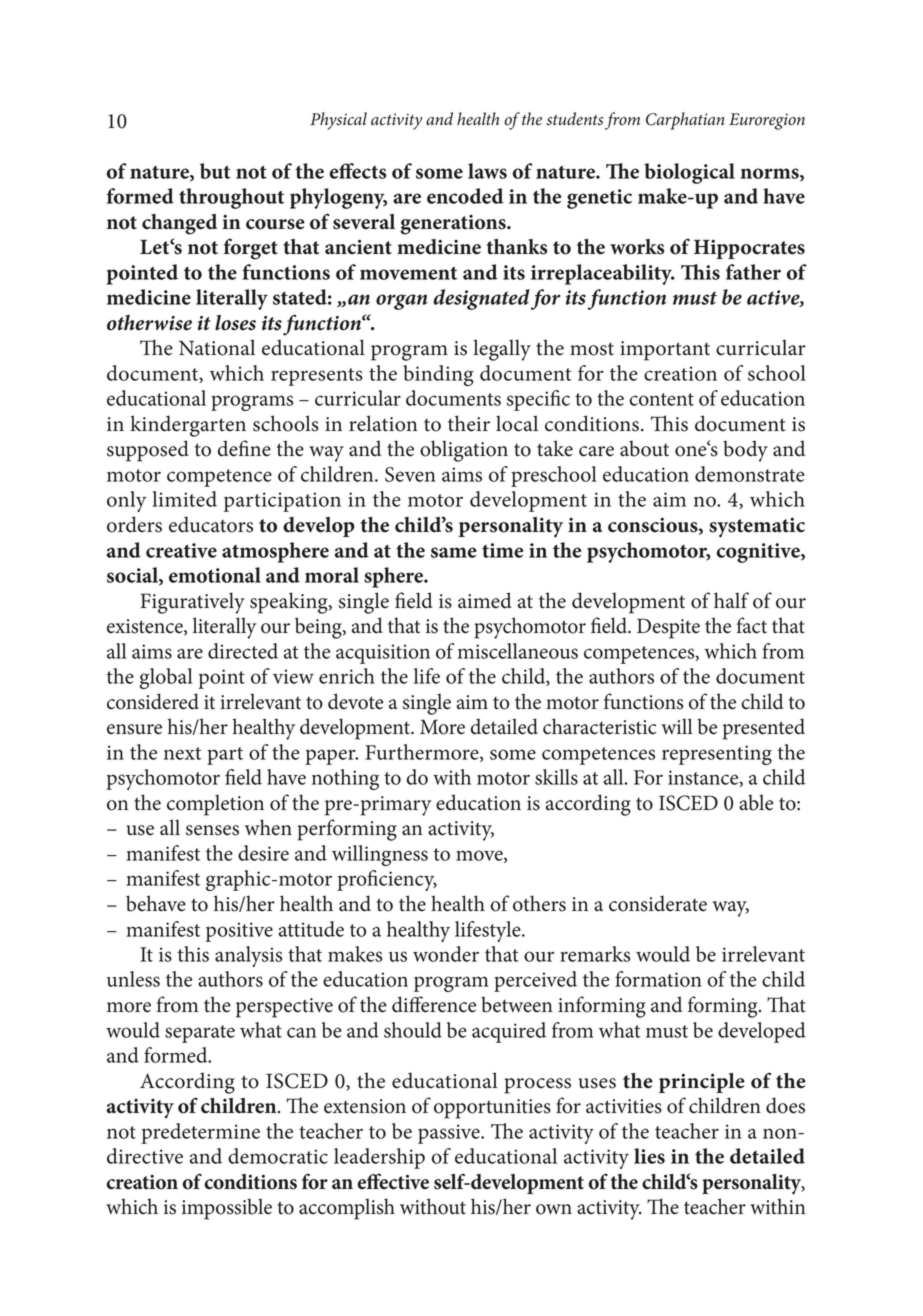 This image has width=923, height=1316. What do you see at coordinates (248, 956) in the image?
I see `analysis` at bounding box center [248, 956].
